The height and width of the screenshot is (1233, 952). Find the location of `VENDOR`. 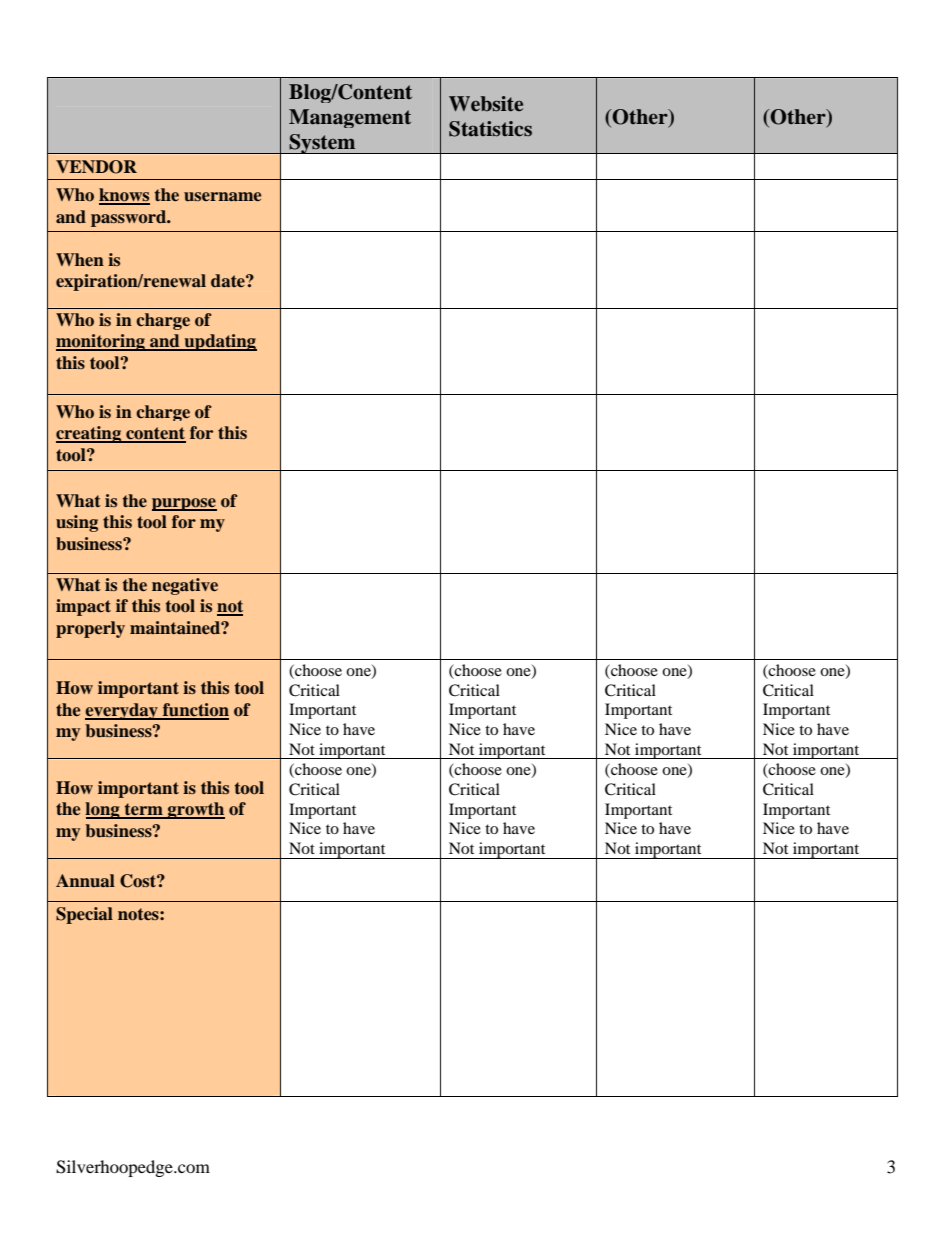

VENDOR is located at coordinates (96, 167).
